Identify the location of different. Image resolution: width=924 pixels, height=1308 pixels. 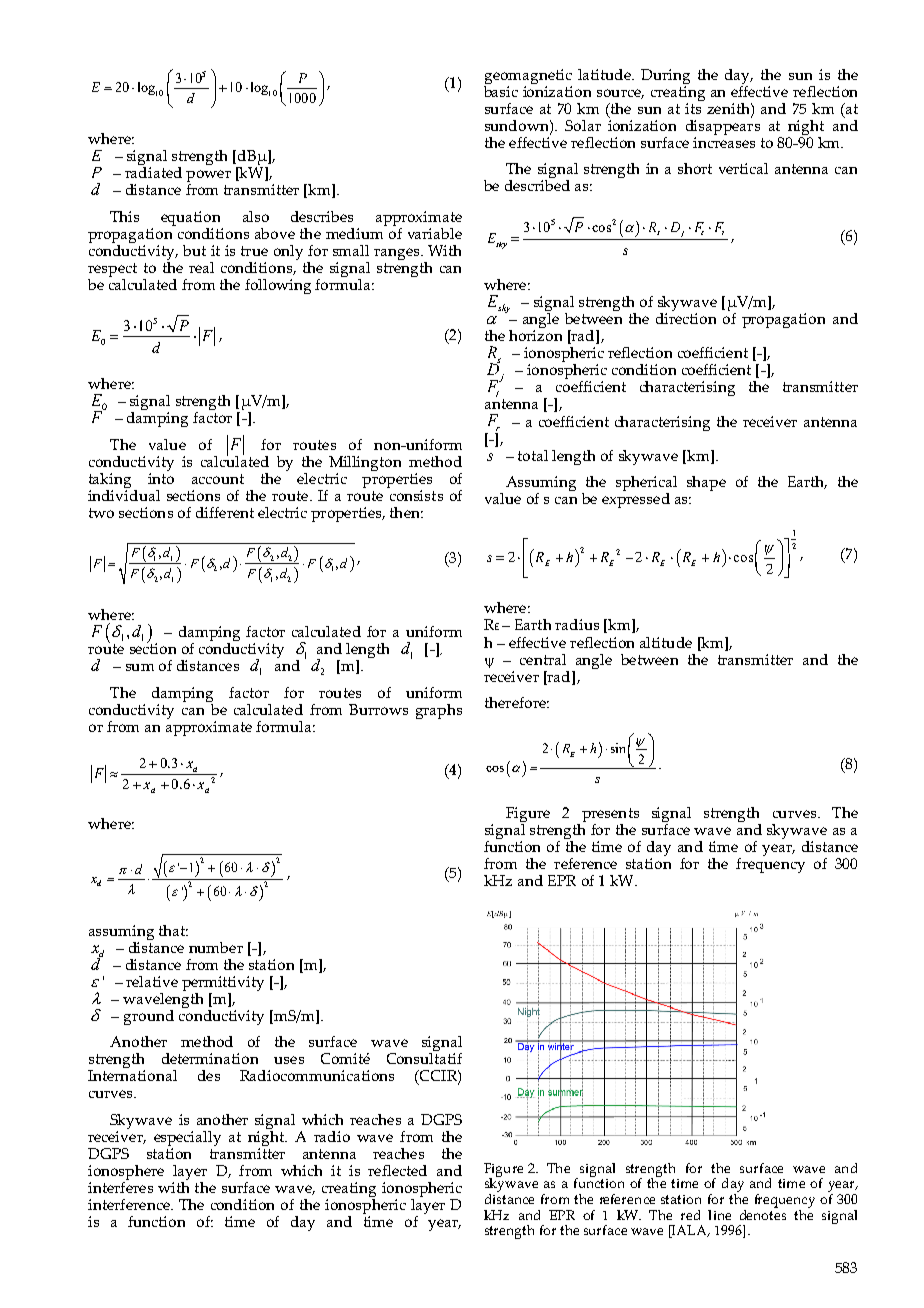
(225, 512).
